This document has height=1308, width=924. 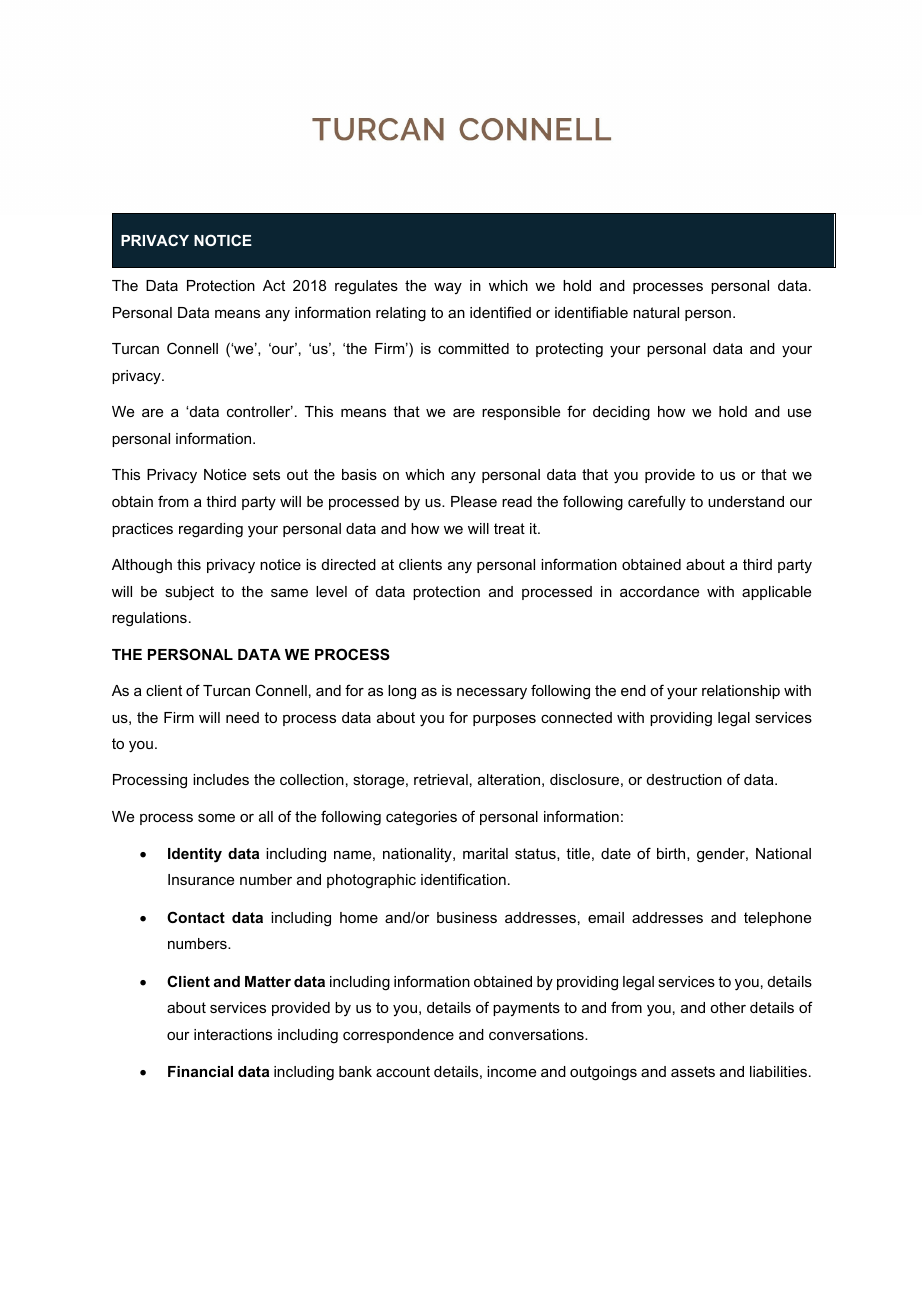 What do you see at coordinates (366, 287) in the document?
I see `regulates` at bounding box center [366, 287].
